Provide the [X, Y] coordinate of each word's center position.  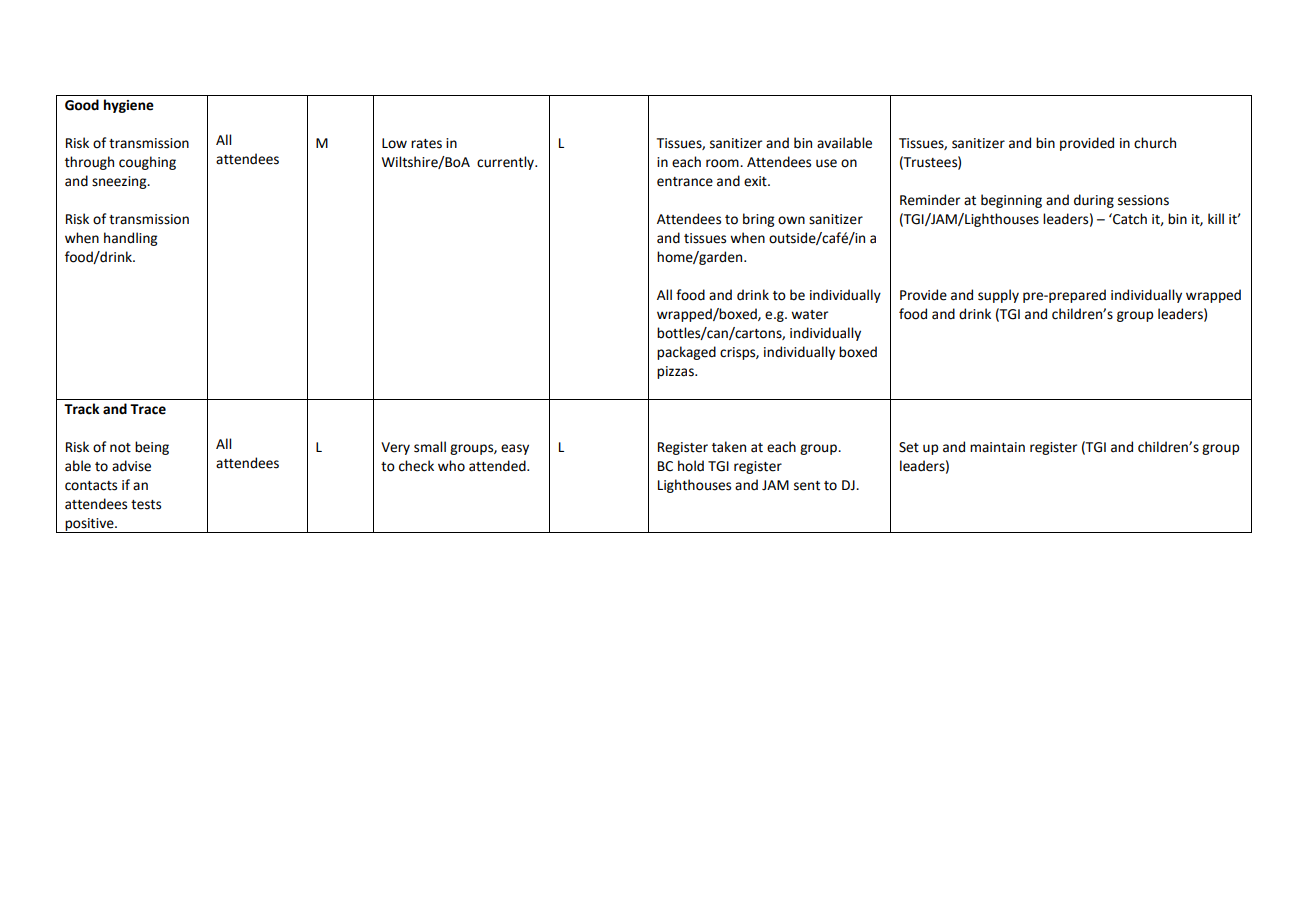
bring [758, 220]
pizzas [676, 372]
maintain [997, 447]
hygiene [129, 106]
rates [426, 144]
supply [998, 296]
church [1155, 143]
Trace [148, 409]
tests [146, 505]
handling [130, 239]
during [1094, 201]
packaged [686, 353]
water [809, 315]
